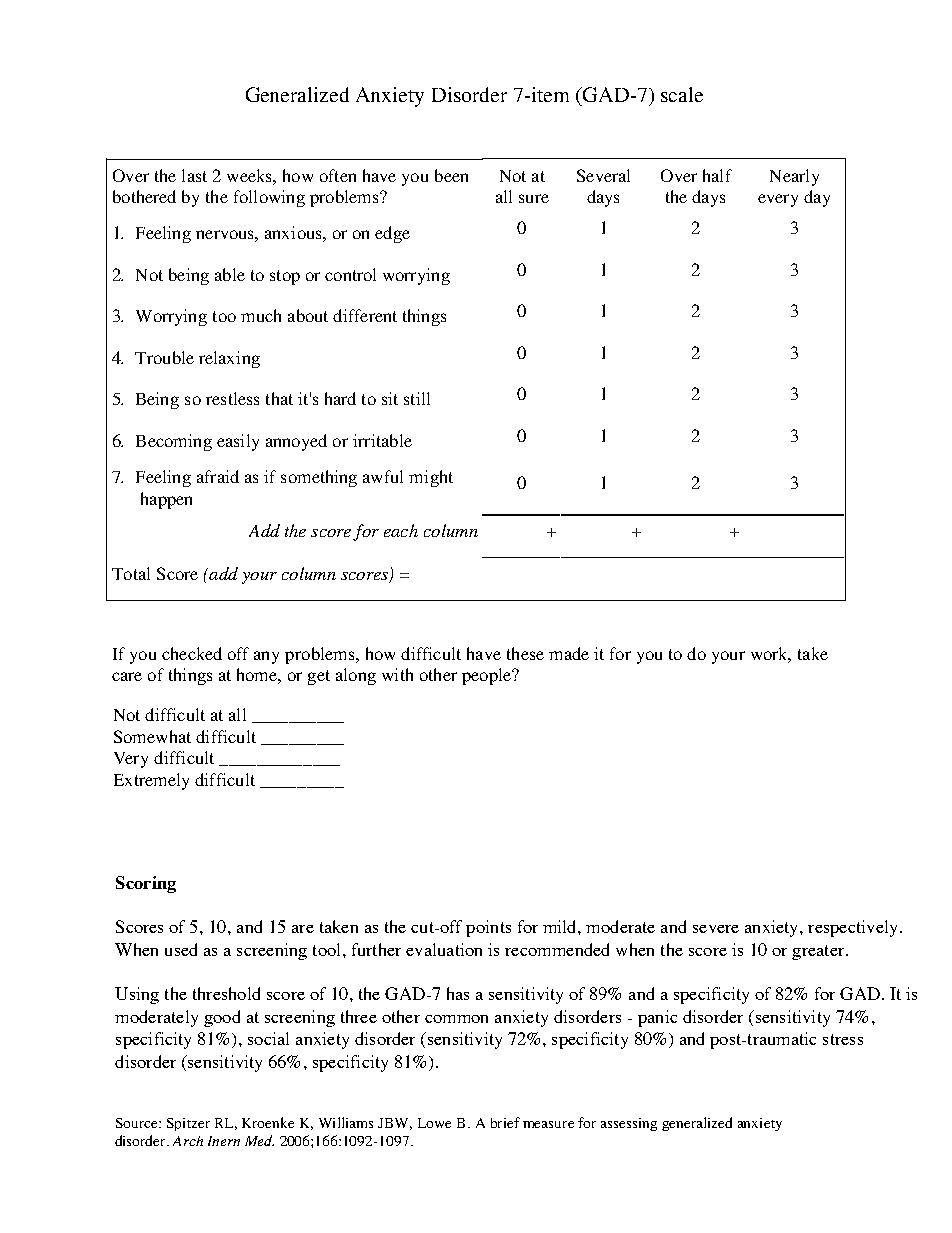 Image resolution: width=952 pixels, height=1233 pixels. What do you see at coordinates (488, 928) in the screenshot?
I see `points` at bounding box center [488, 928].
